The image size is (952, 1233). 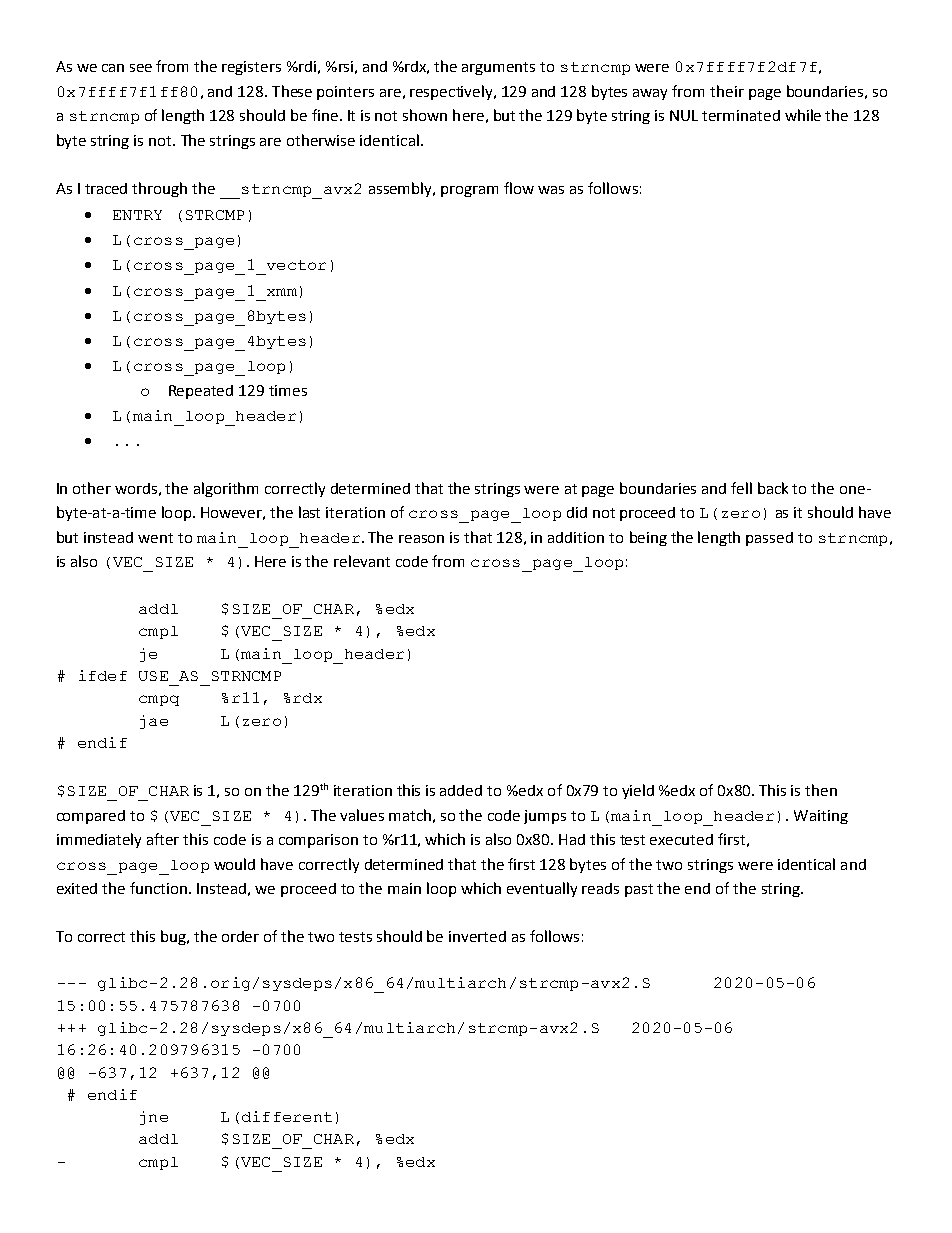 I want to click on see, so click(x=141, y=68).
